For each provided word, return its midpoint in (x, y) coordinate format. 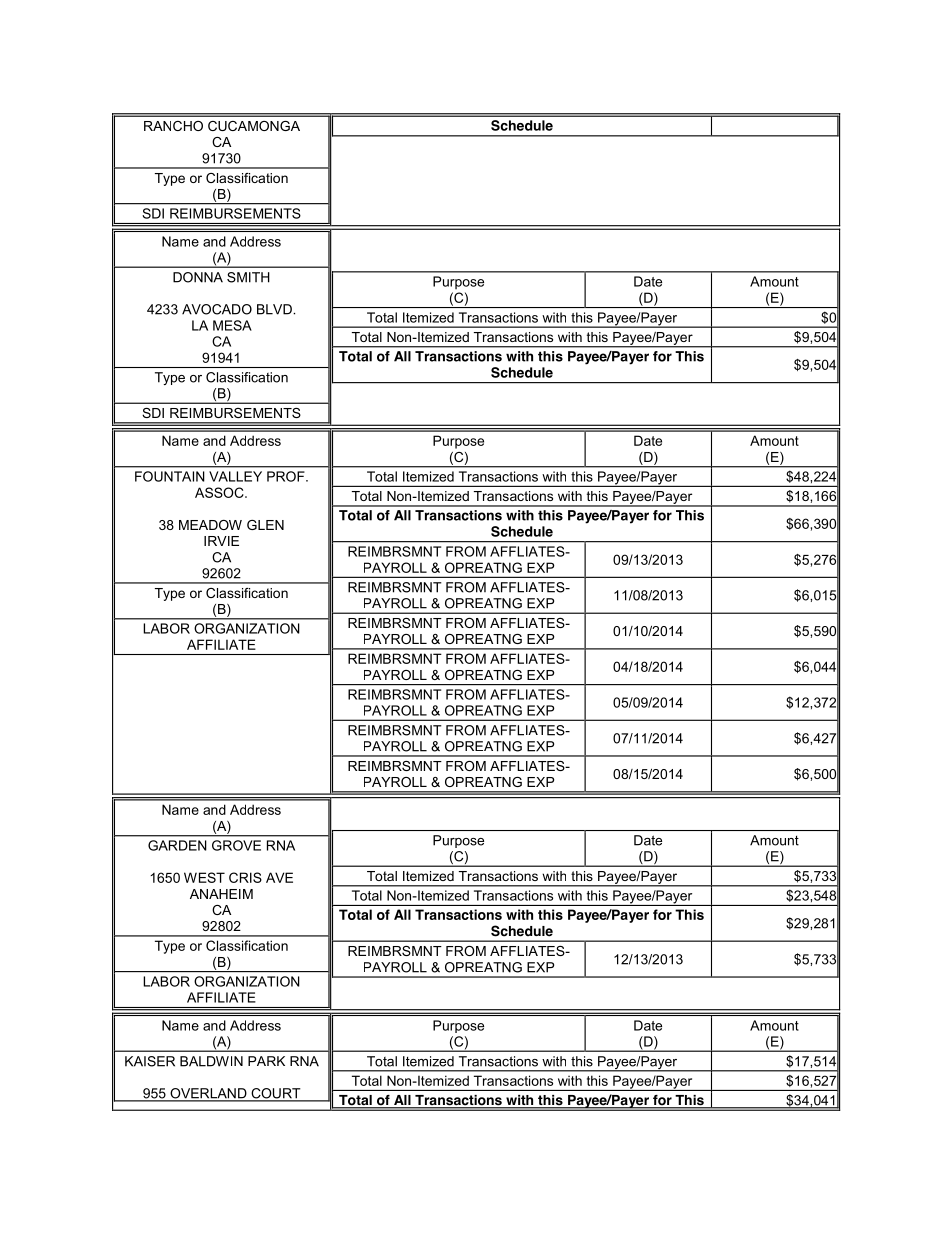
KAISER (150, 1061)
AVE (279, 877)
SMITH (248, 277)
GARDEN (177, 845)
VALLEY (235, 476)
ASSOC (220, 492)
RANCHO (173, 126)
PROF (287, 476)
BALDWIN (211, 1061)
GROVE (236, 845)
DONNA (198, 277)
